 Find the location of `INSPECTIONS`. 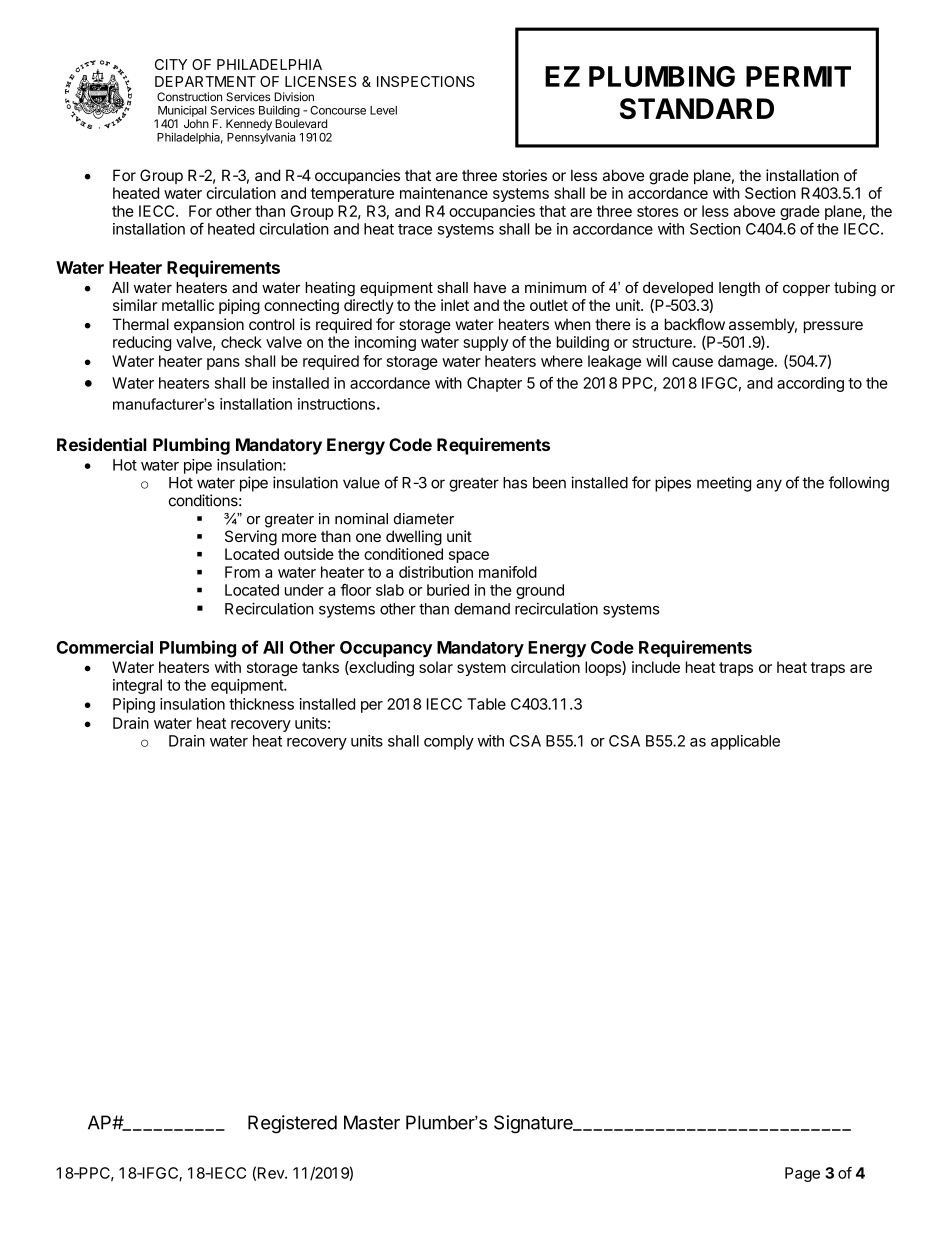

INSPECTIONS is located at coordinates (426, 81).
